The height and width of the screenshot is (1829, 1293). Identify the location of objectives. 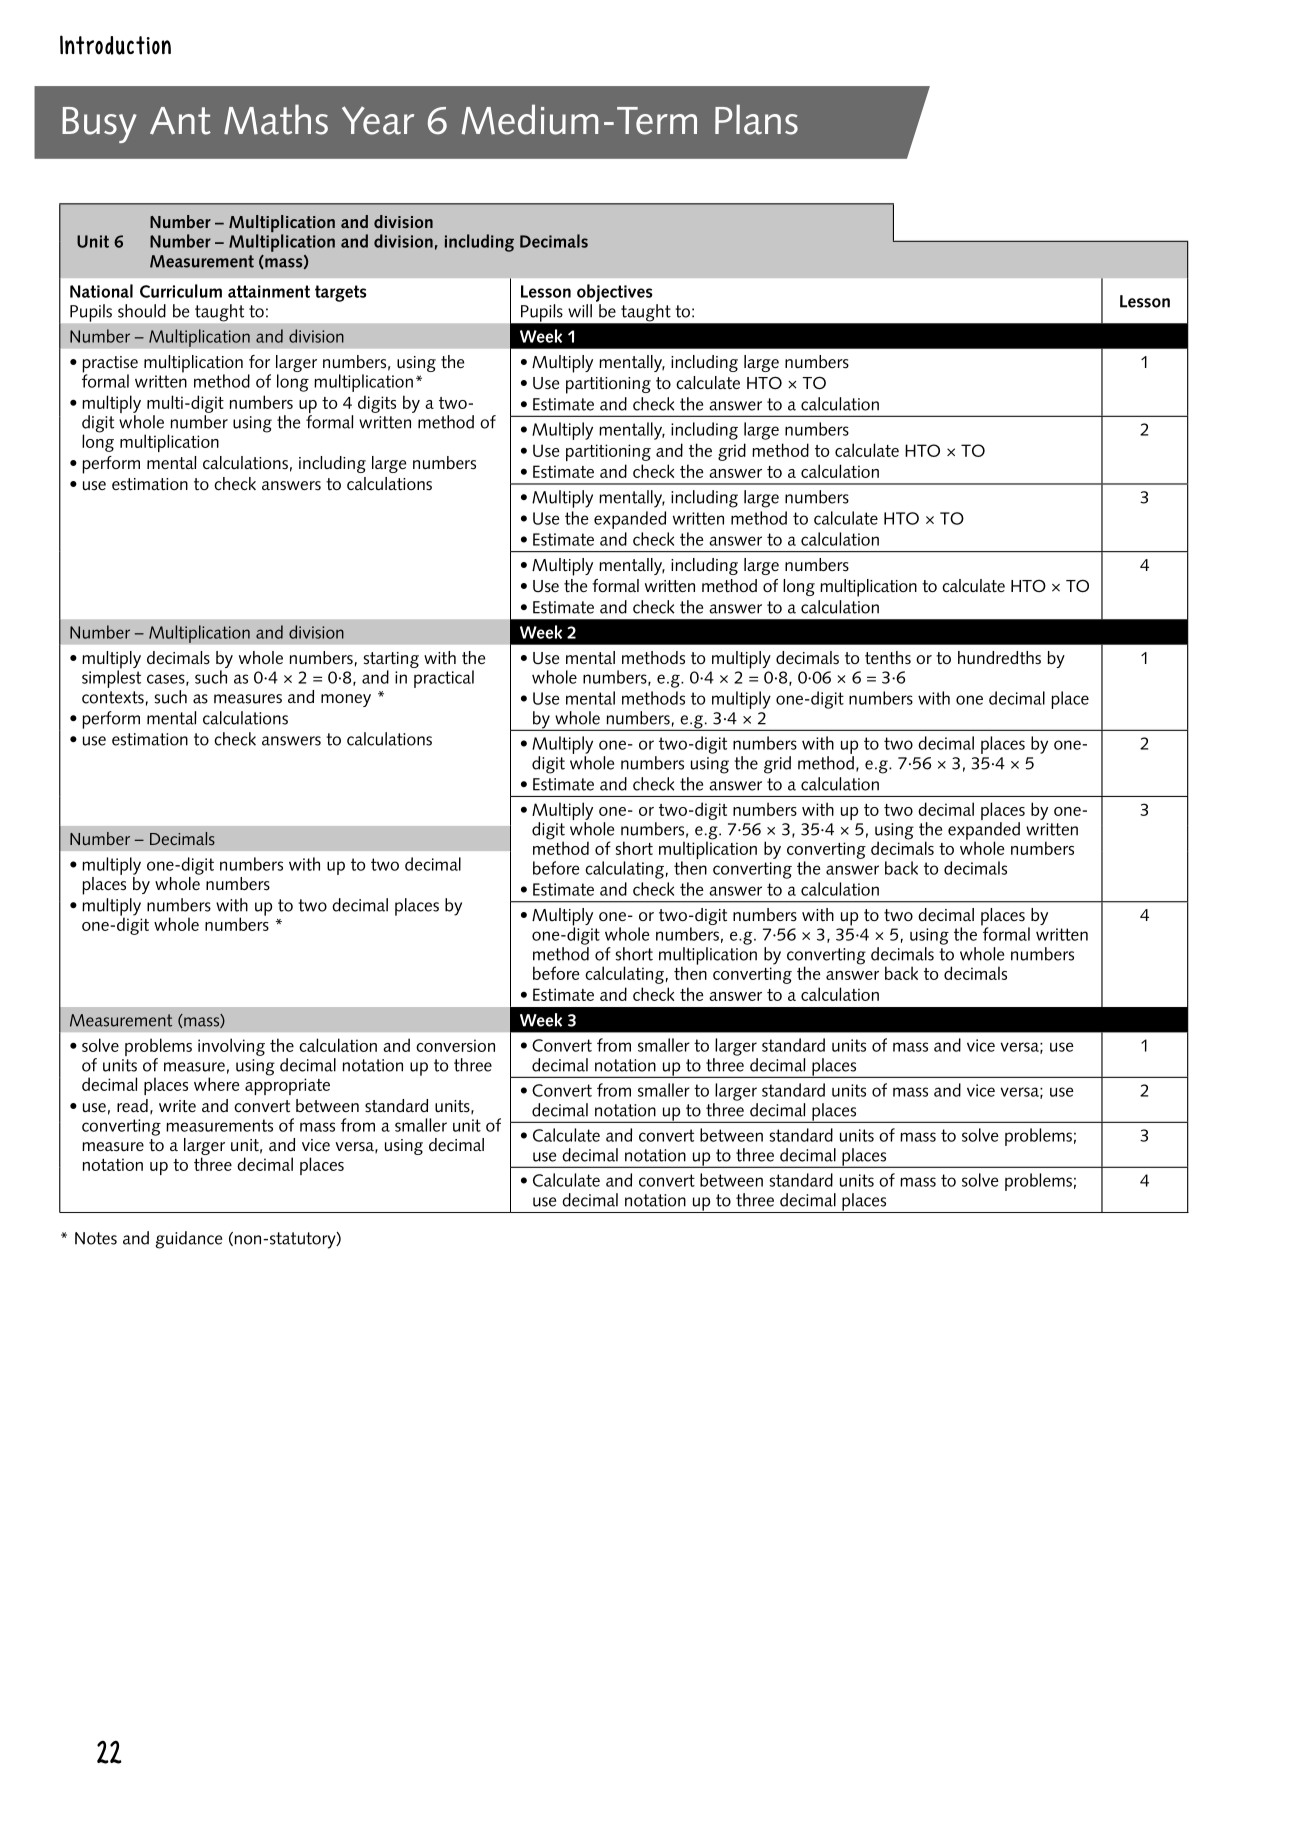
(614, 293).
